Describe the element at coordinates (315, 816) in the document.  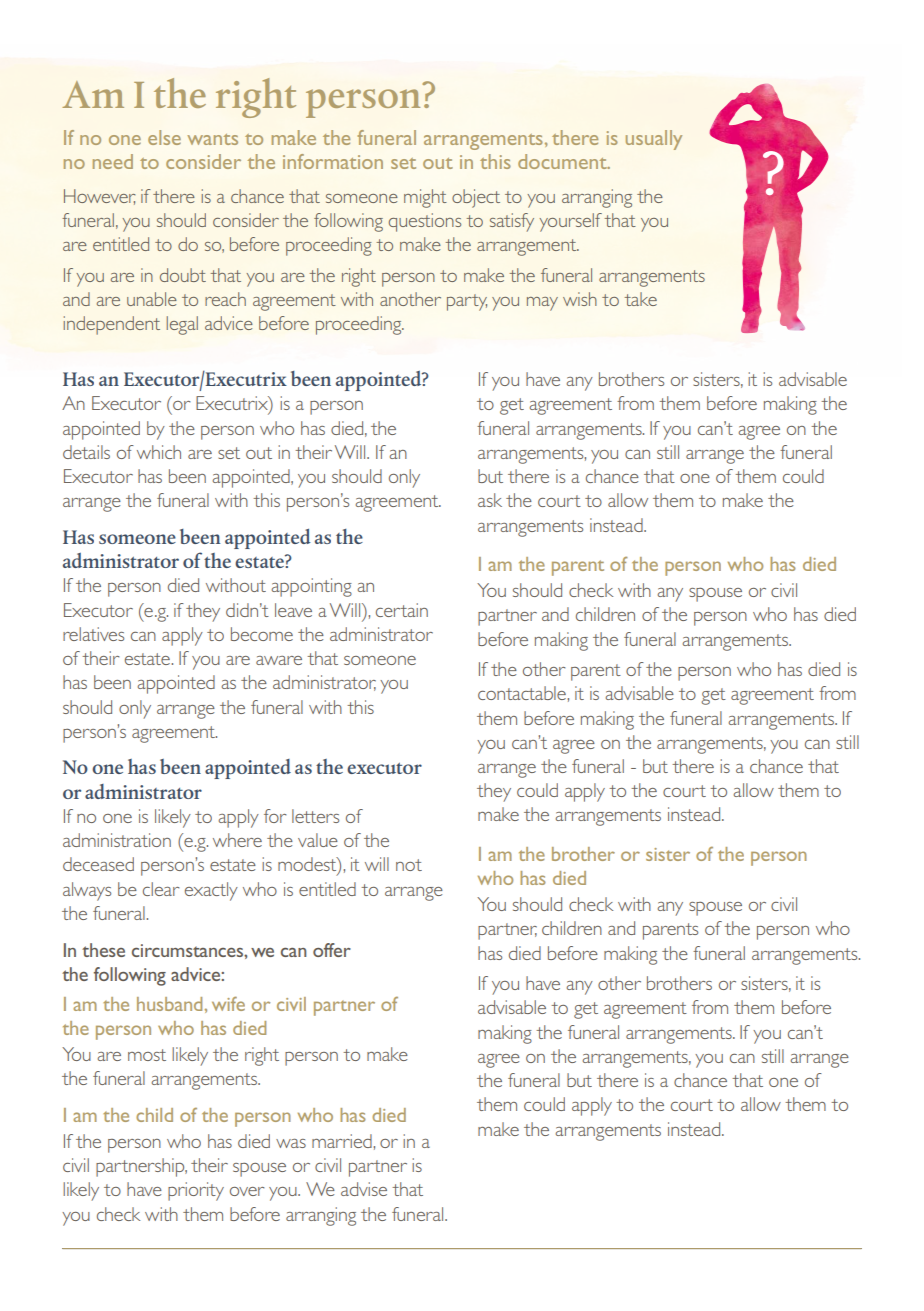
I see `letters` at that location.
